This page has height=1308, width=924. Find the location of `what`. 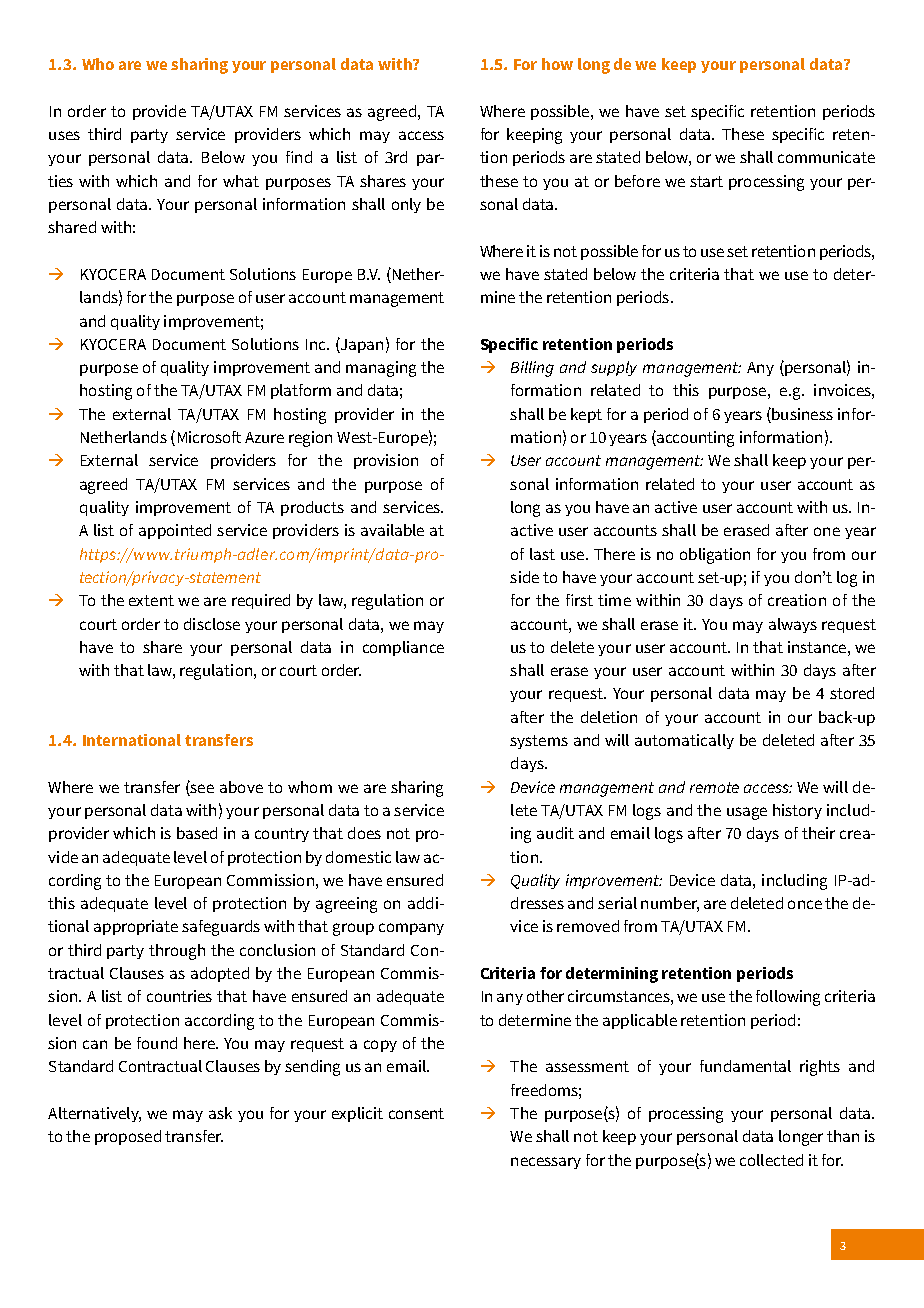

what is located at coordinates (241, 181).
